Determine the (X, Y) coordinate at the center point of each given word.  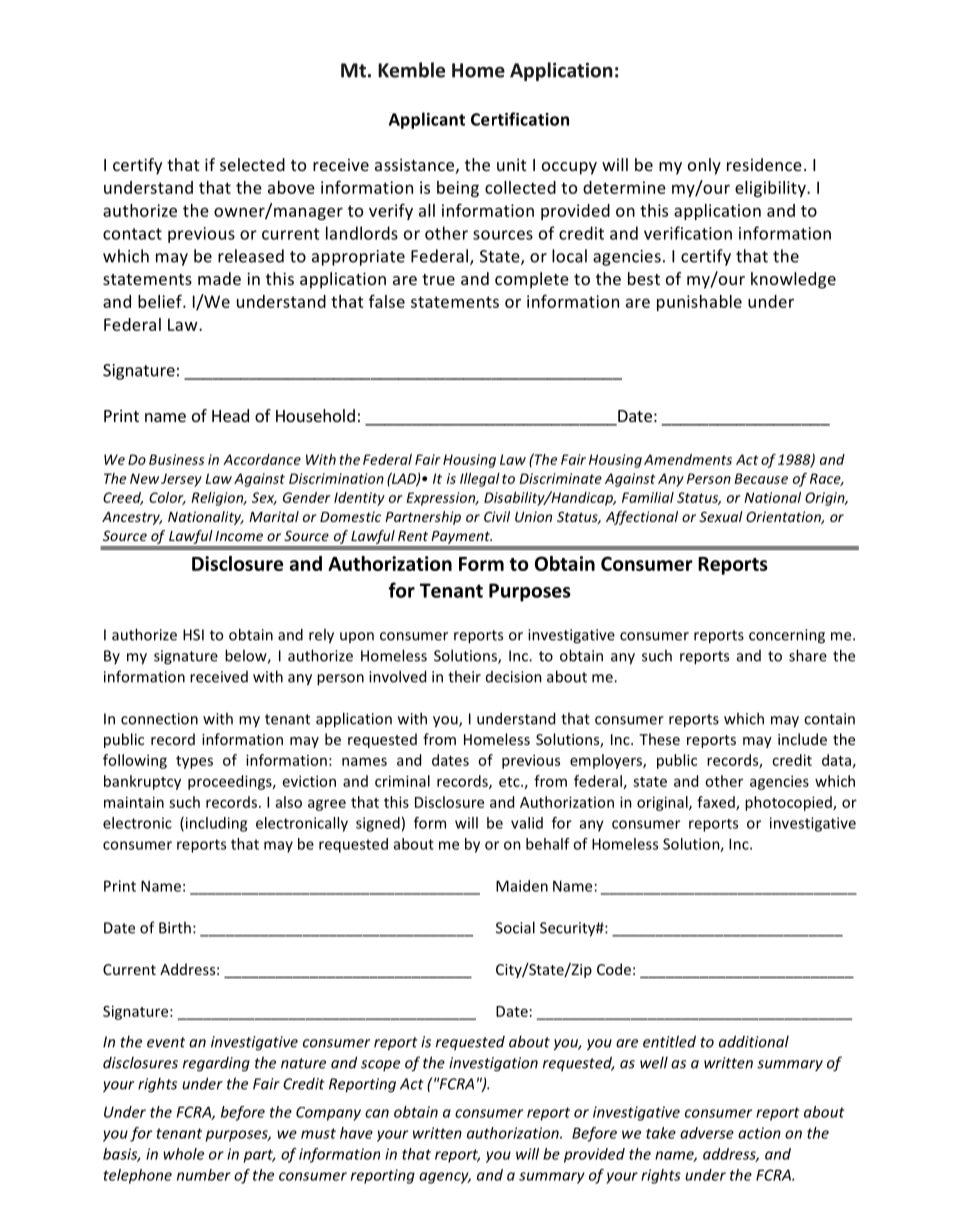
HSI (193, 635)
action (759, 1133)
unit (511, 164)
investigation (493, 1064)
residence (764, 164)
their (464, 676)
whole (183, 1154)
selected (252, 164)
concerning (787, 636)
